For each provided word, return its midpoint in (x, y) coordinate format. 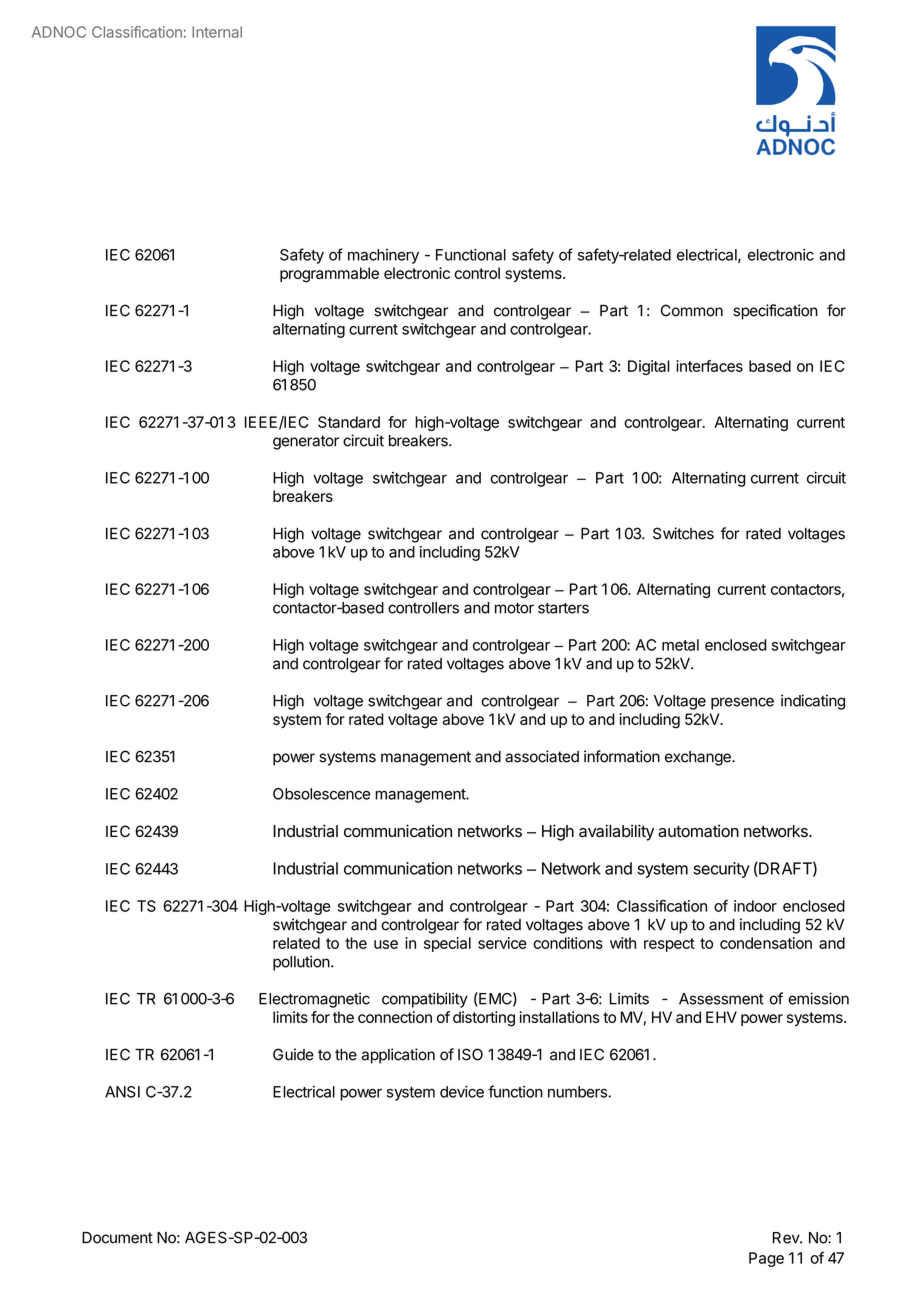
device (462, 1092)
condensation (766, 943)
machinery (383, 256)
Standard (349, 422)
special (447, 944)
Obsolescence (321, 794)
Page (766, 1259)
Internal (217, 32)
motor (514, 608)
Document (117, 1238)
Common (692, 310)
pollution (301, 963)
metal (680, 645)
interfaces (709, 366)
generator (306, 442)
